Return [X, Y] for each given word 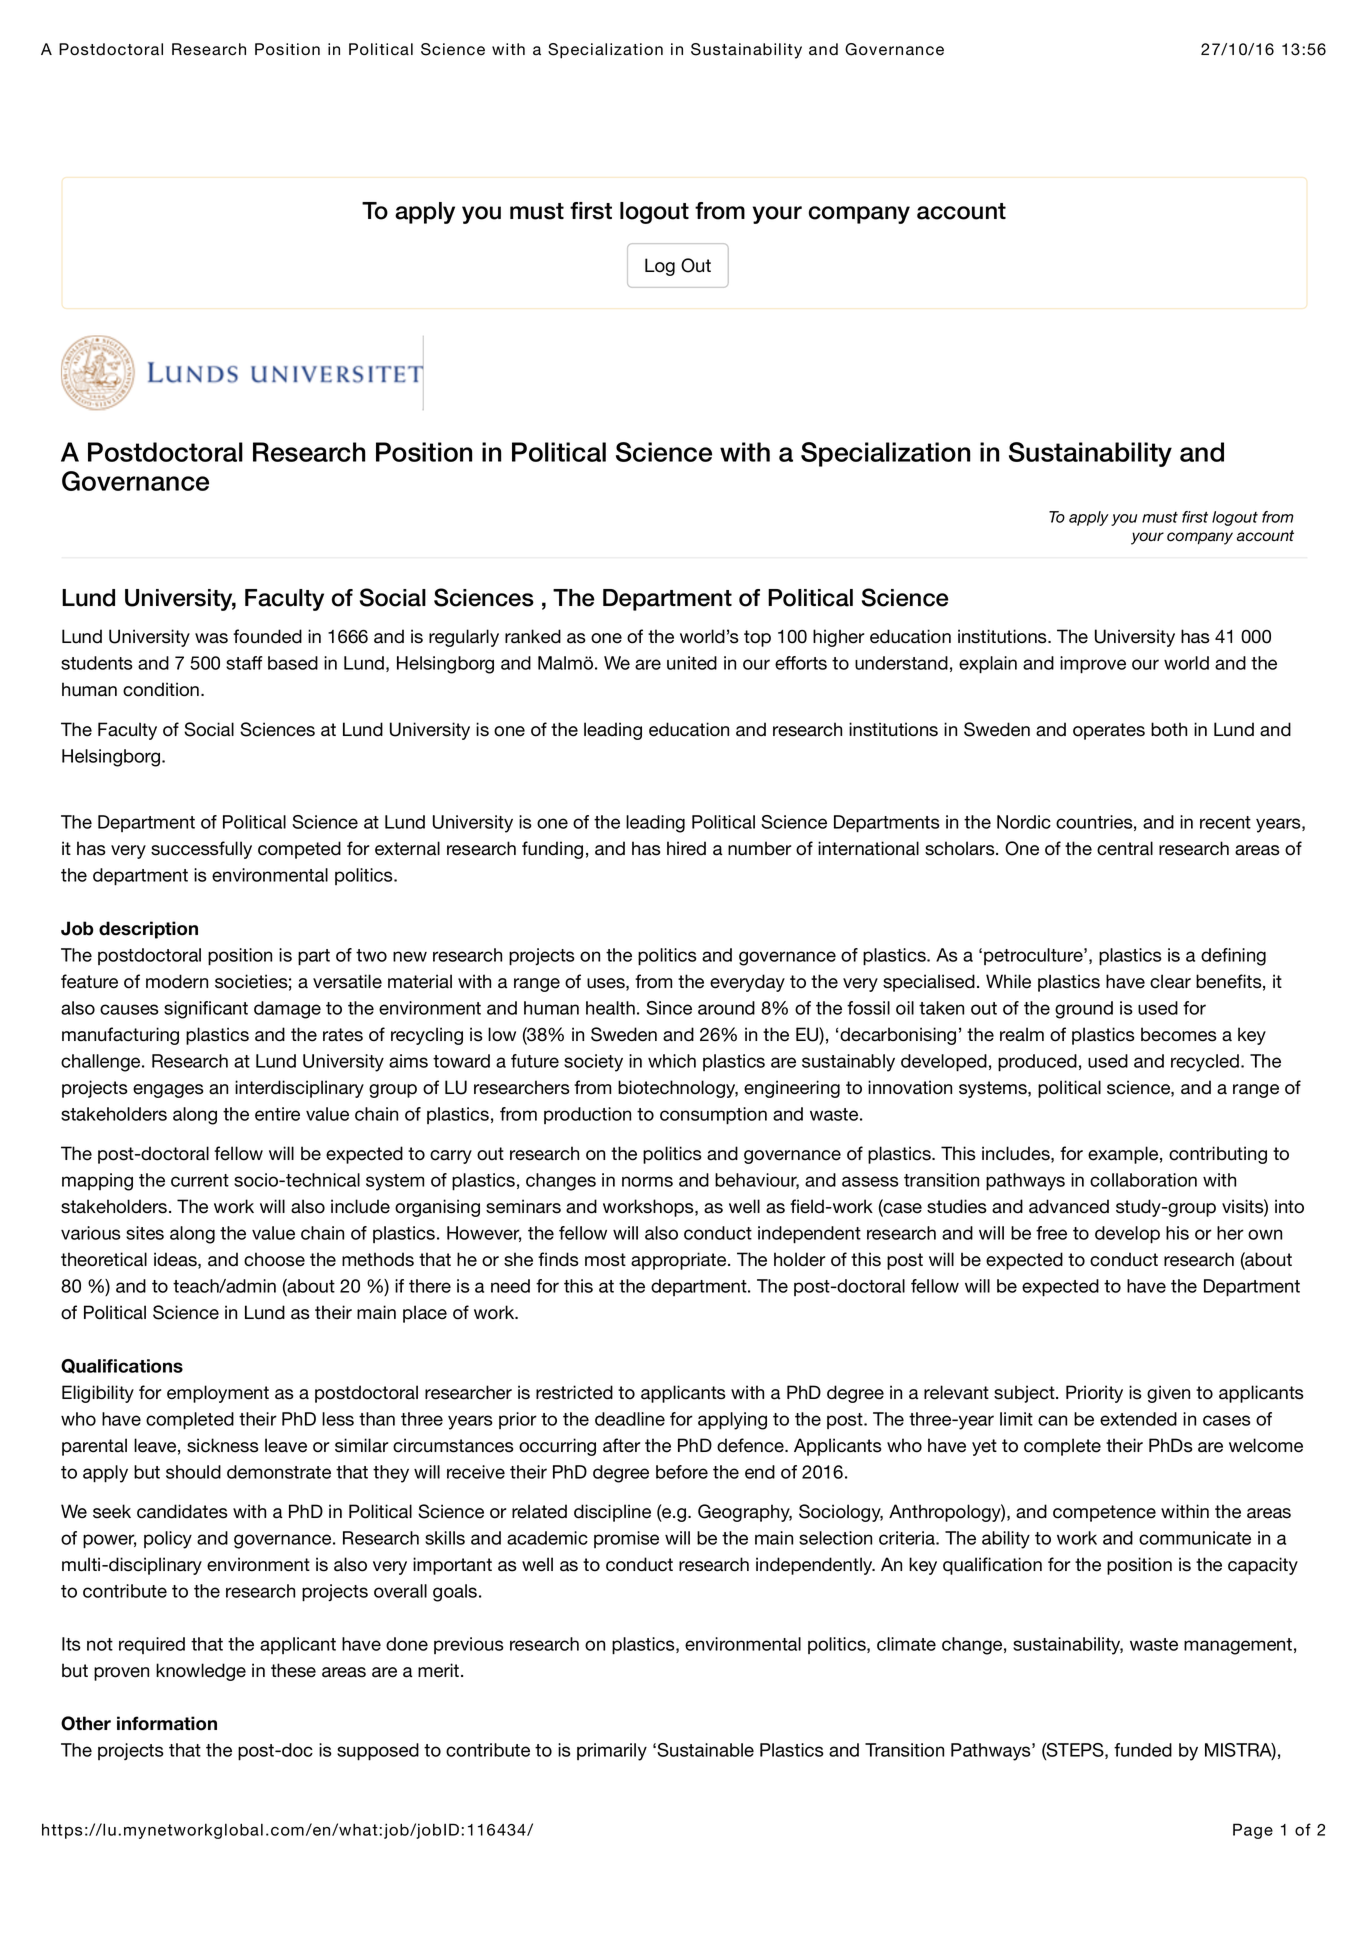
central [1125, 848]
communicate [1195, 1538]
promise [626, 1539]
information [167, 1723]
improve [1093, 665]
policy [168, 1540]
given [1168, 1394]
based [293, 663]
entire [277, 1114]
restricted [574, 1392]
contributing [1218, 1155]
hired [686, 848]
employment [218, 1394]
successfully [201, 850]
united [692, 663]
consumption [713, 1116]
